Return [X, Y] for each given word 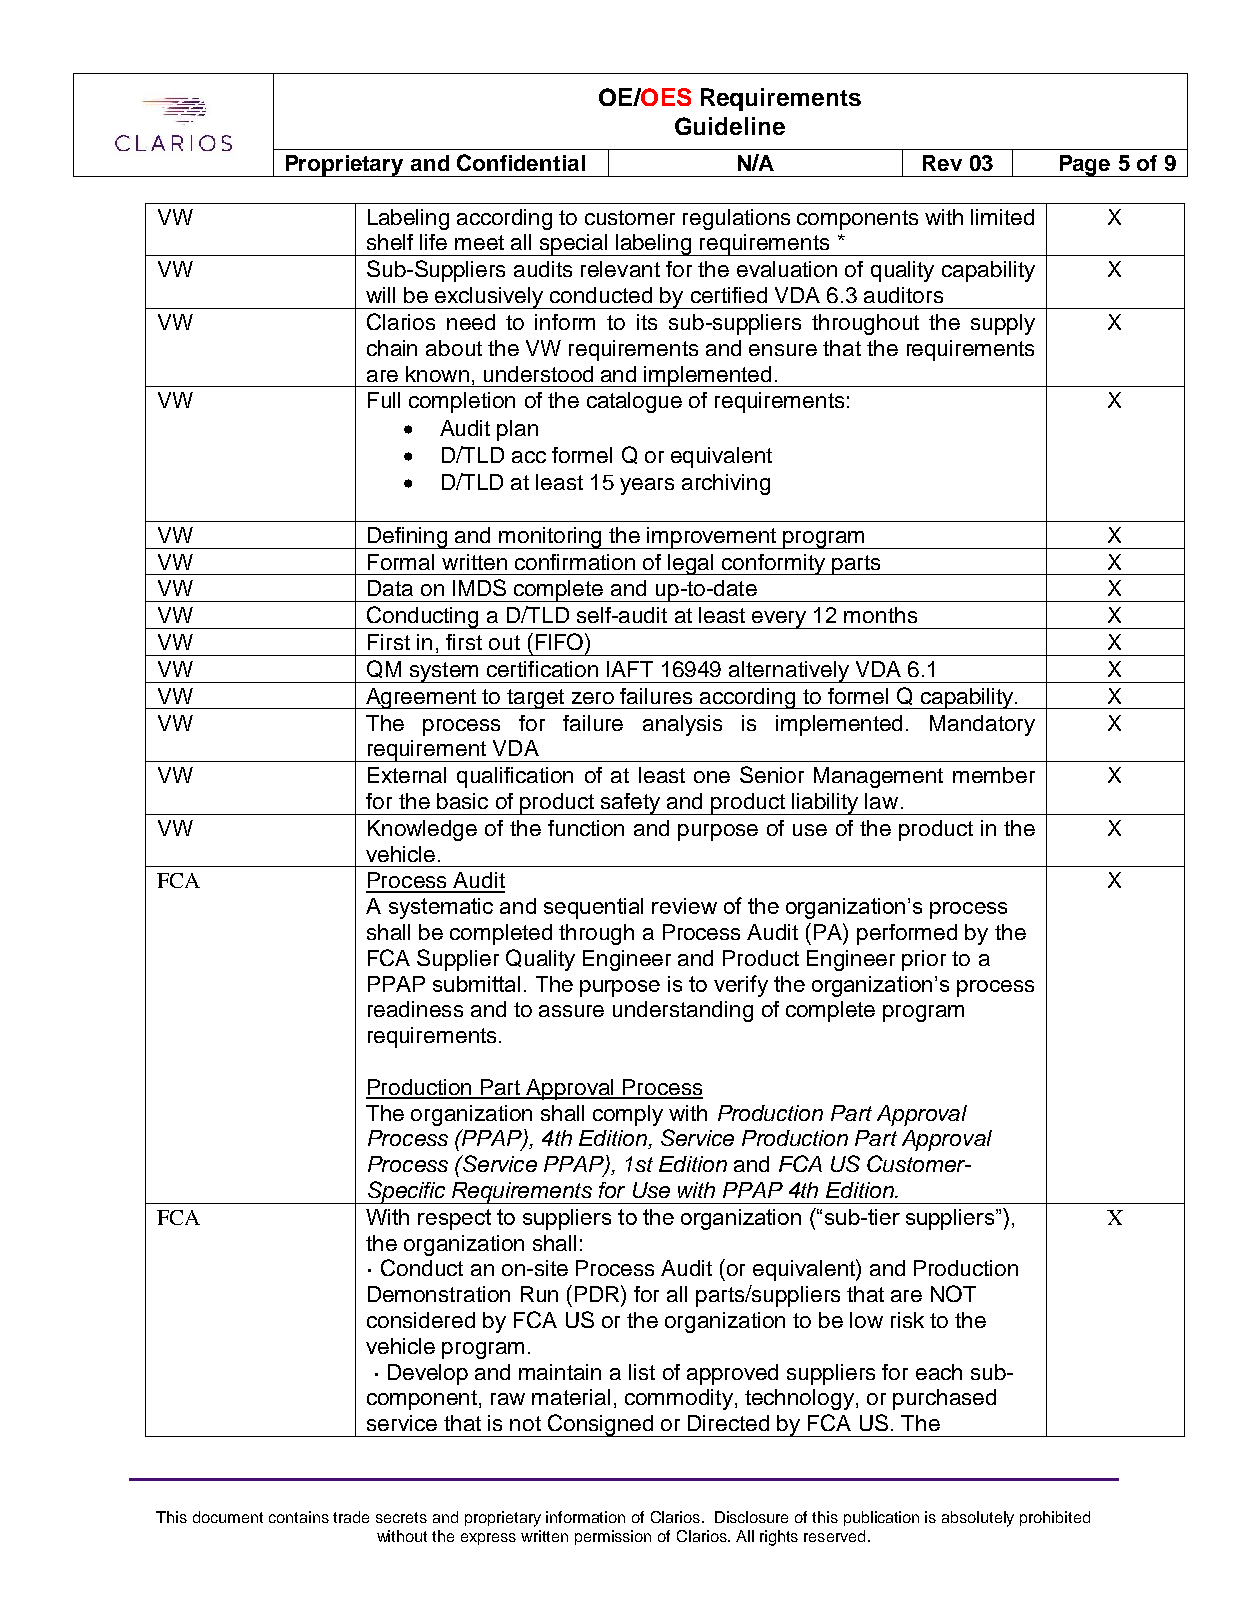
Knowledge [422, 830]
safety [631, 804]
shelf [390, 242]
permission [613, 1537]
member [994, 775]
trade [351, 1517]
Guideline [730, 126]
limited [1002, 217]
